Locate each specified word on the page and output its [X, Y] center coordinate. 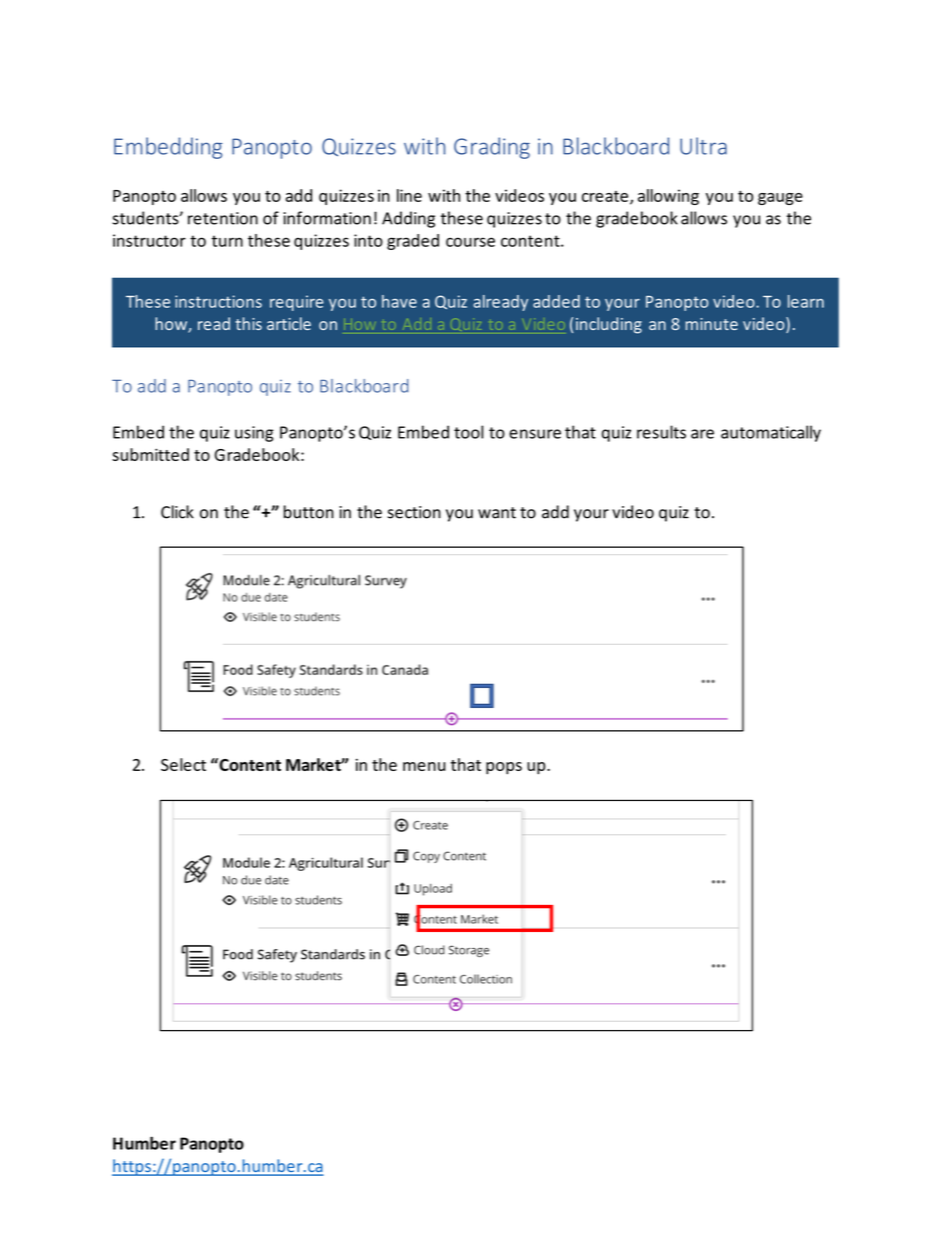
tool [468, 432]
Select [183, 764]
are [702, 434]
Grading [492, 148]
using [254, 434]
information [327, 218]
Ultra [703, 146]
